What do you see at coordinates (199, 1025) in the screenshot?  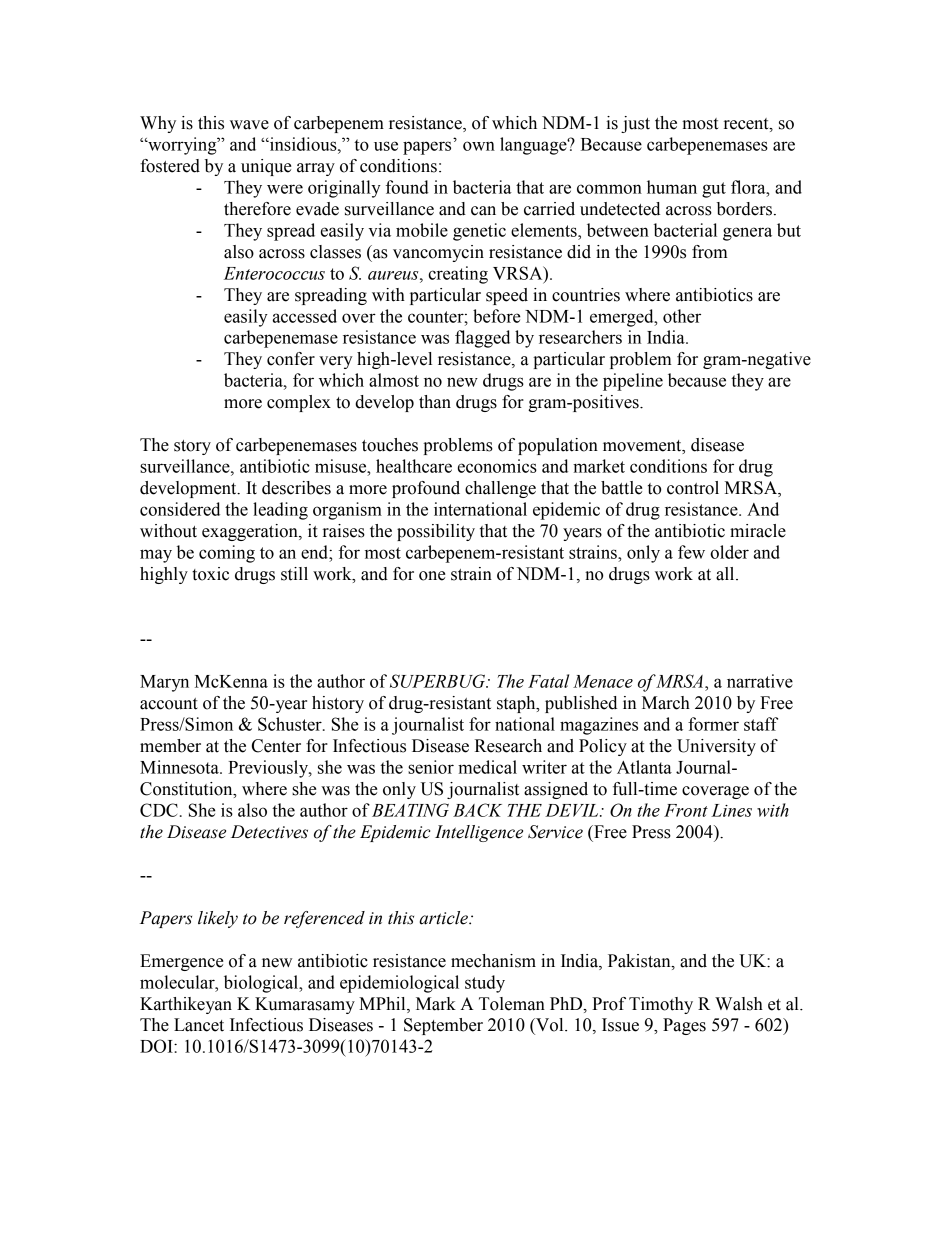 I see `Lancet` at bounding box center [199, 1025].
